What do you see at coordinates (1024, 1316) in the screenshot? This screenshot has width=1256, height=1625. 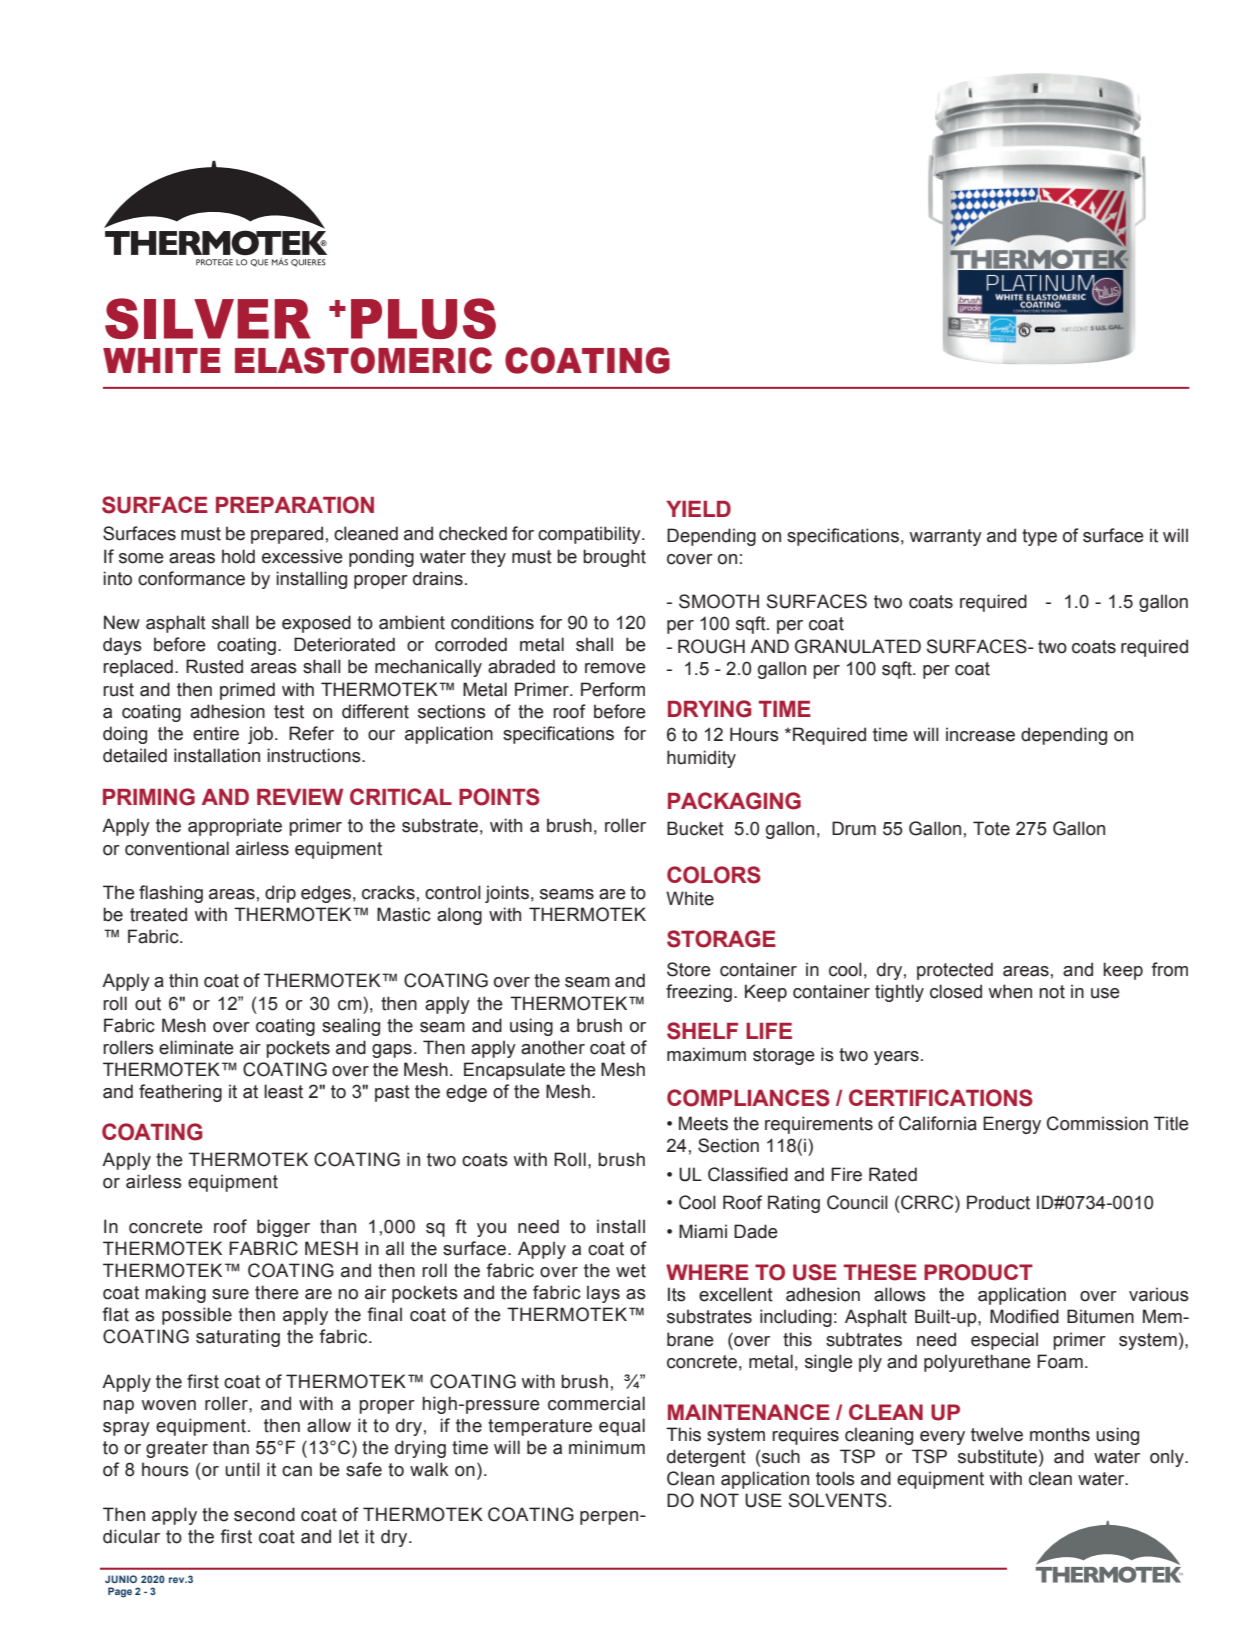 I see `Modified` at bounding box center [1024, 1316].
